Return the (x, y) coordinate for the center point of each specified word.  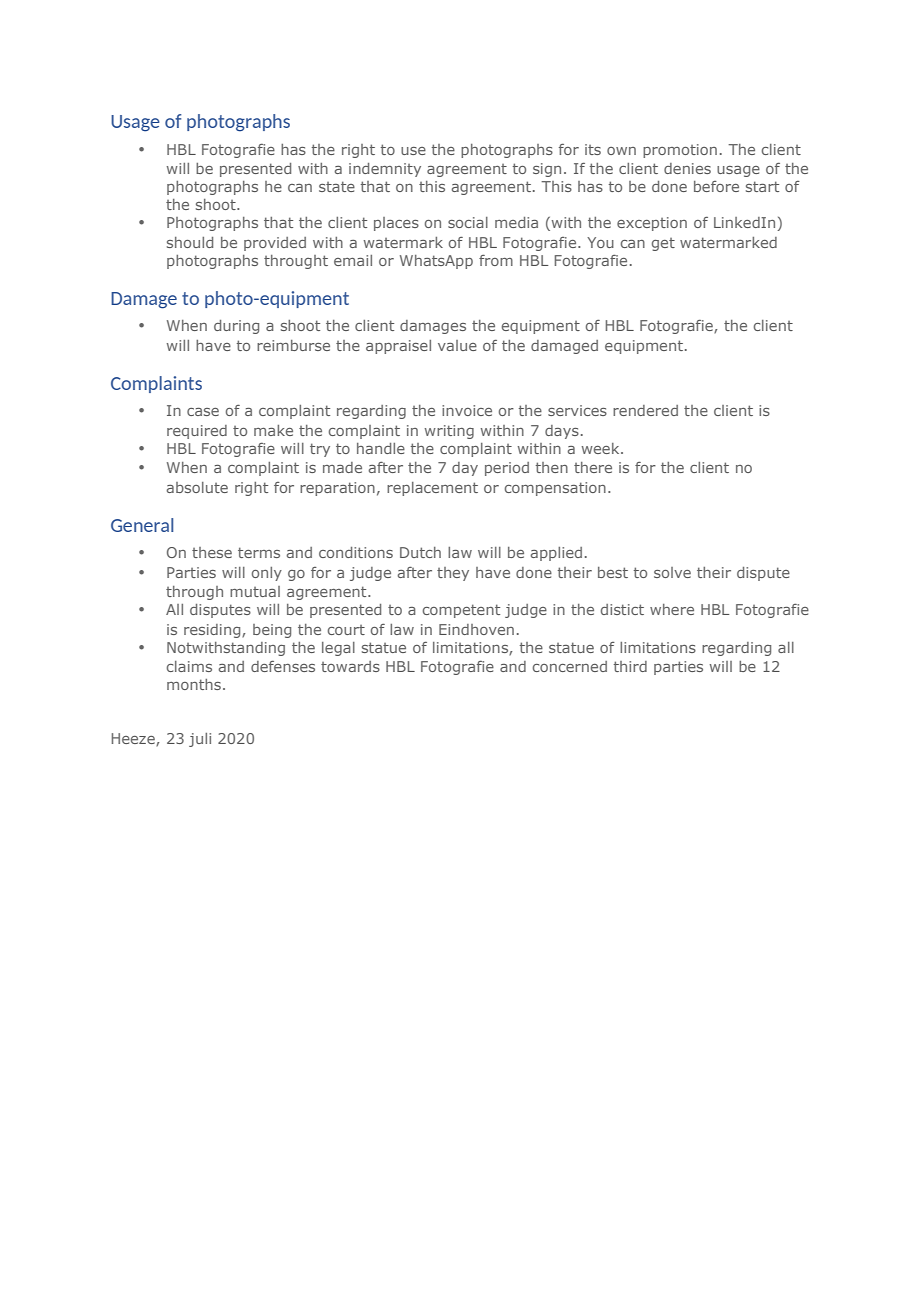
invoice (467, 410)
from (496, 260)
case (203, 412)
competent (461, 611)
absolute (197, 487)
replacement (432, 489)
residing (213, 631)
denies (687, 168)
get (663, 244)
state (337, 186)
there (593, 467)
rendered (645, 410)
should (190, 242)
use (413, 151)
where (672, 609)
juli (200, 740)
